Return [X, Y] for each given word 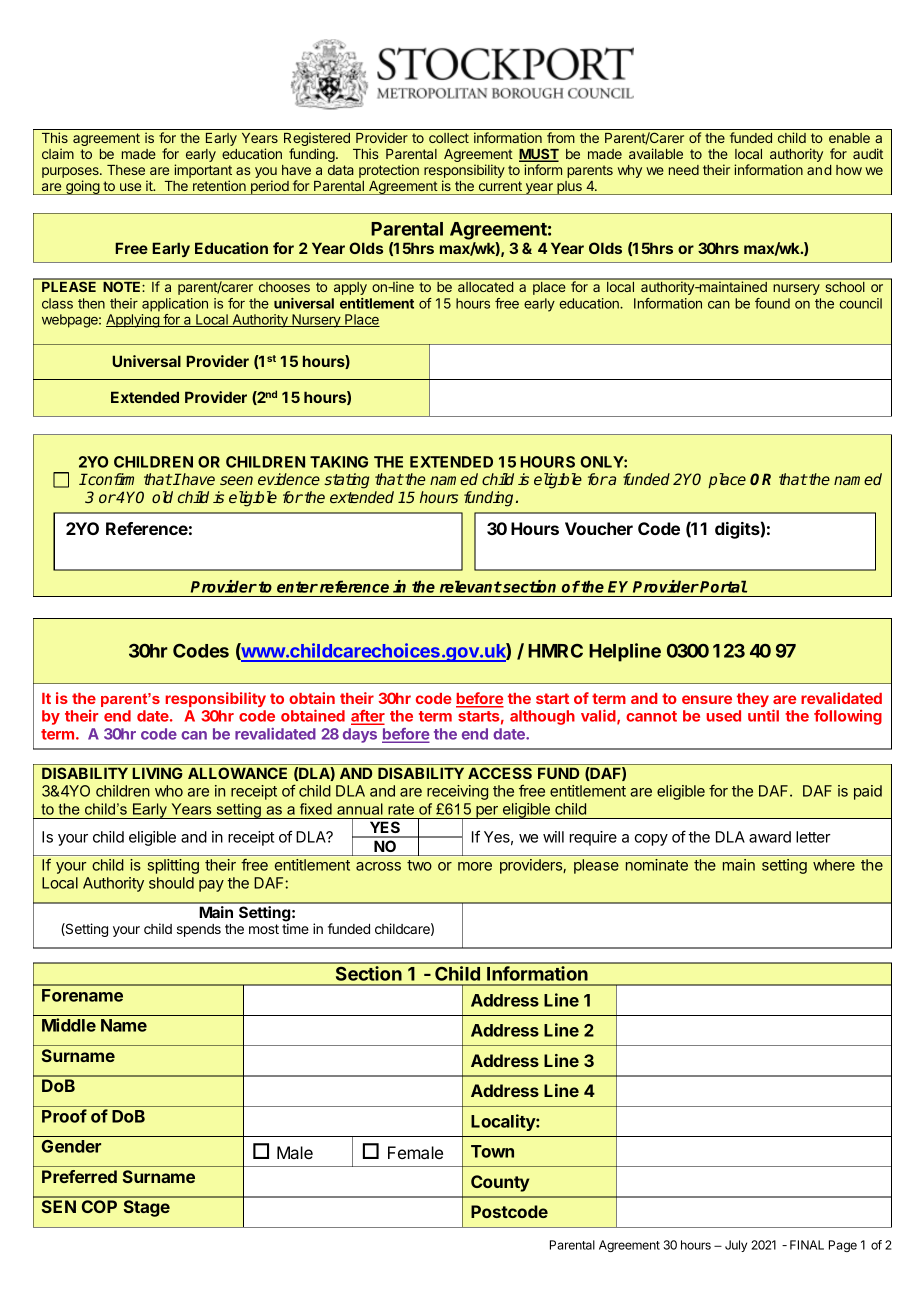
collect [449, 138]
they [753, 700]
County [500, 1183]
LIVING [157, 773]
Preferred [79, 1176]
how [849, 170]
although [542, 717]
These [126, 170]
